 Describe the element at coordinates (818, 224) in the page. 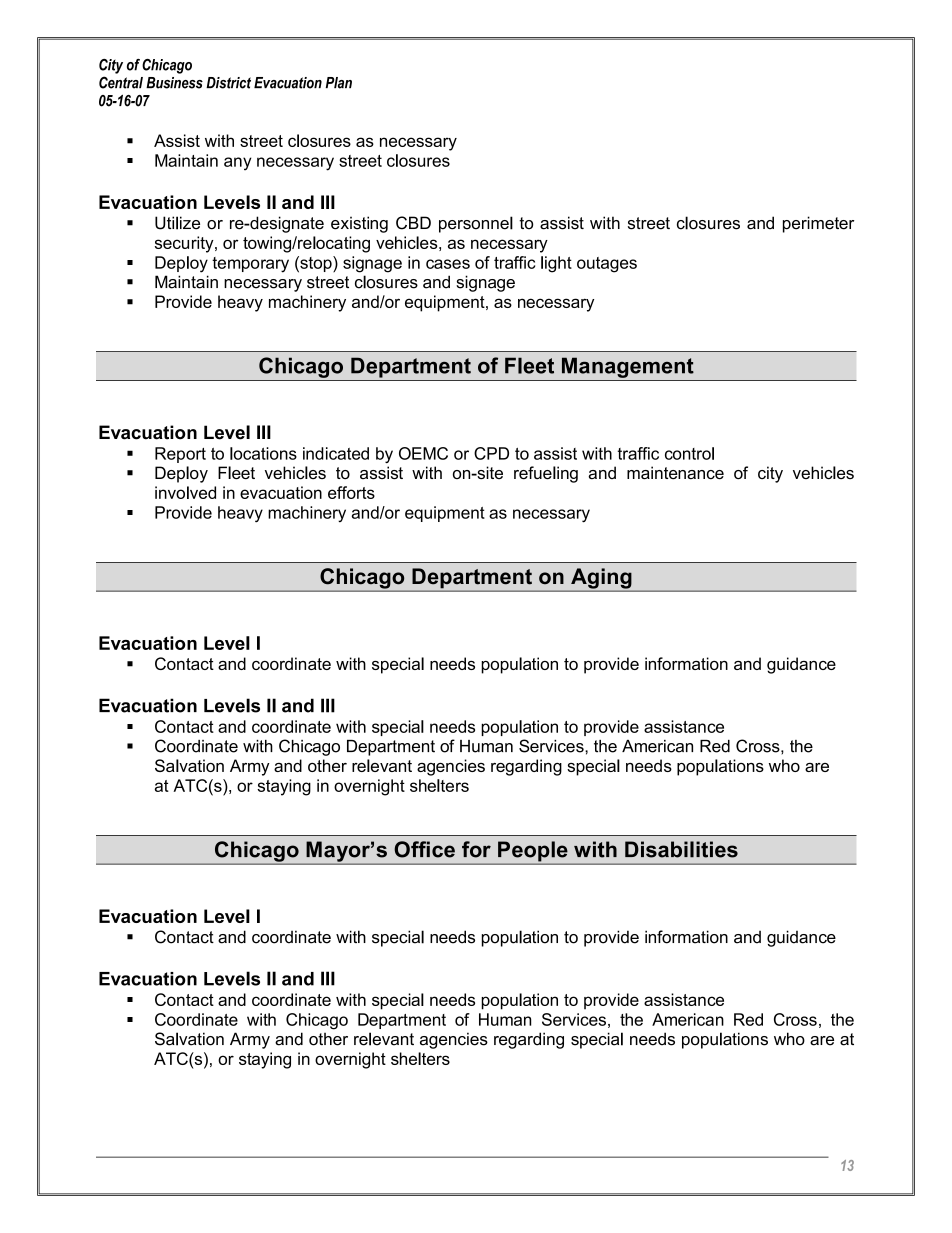

I see `perimeter` at that location.
